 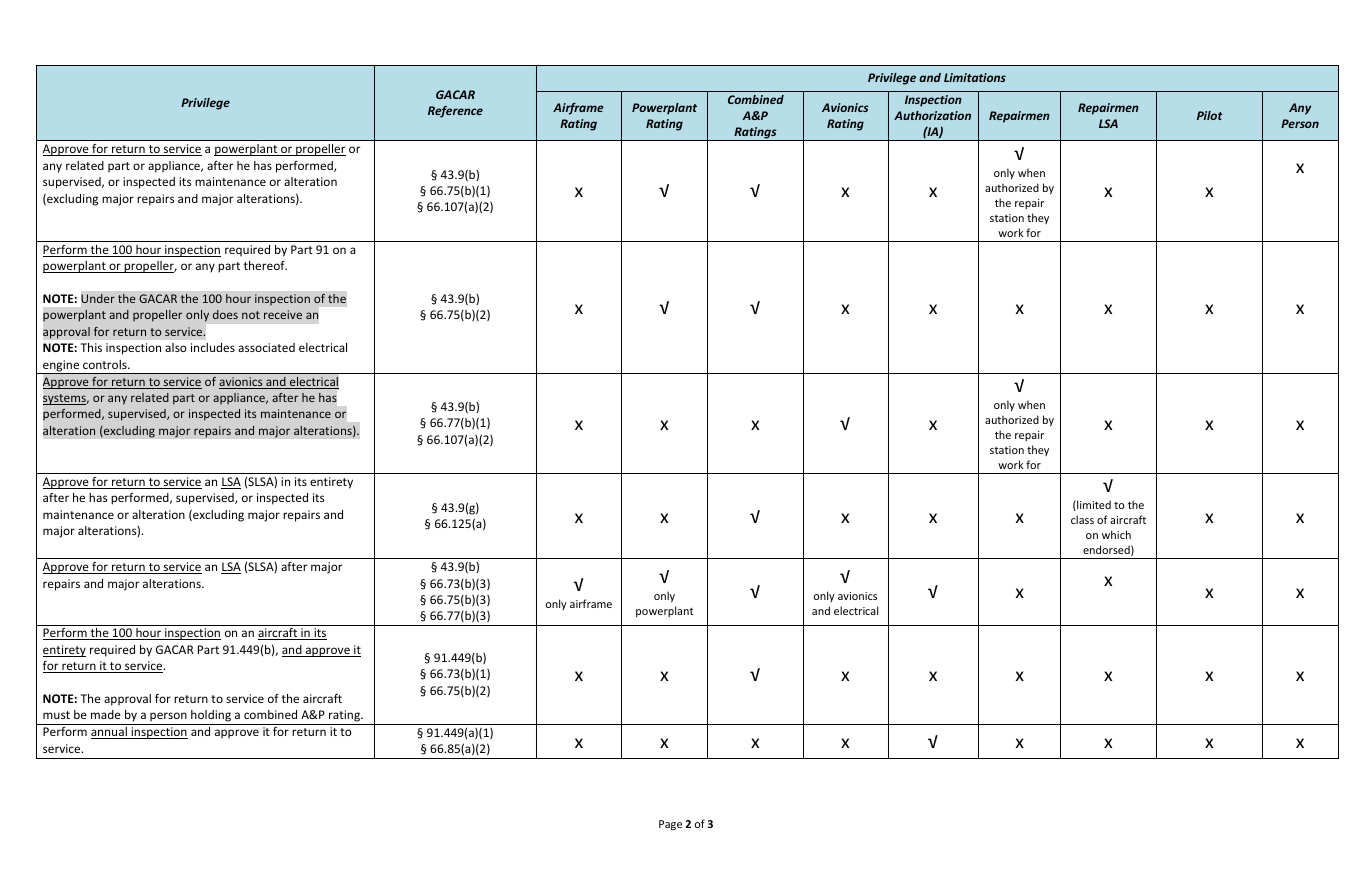 What do you see at coordinates (1116, 534) in the screenshot?
I see `which` at bounding box center [1116, 534].
